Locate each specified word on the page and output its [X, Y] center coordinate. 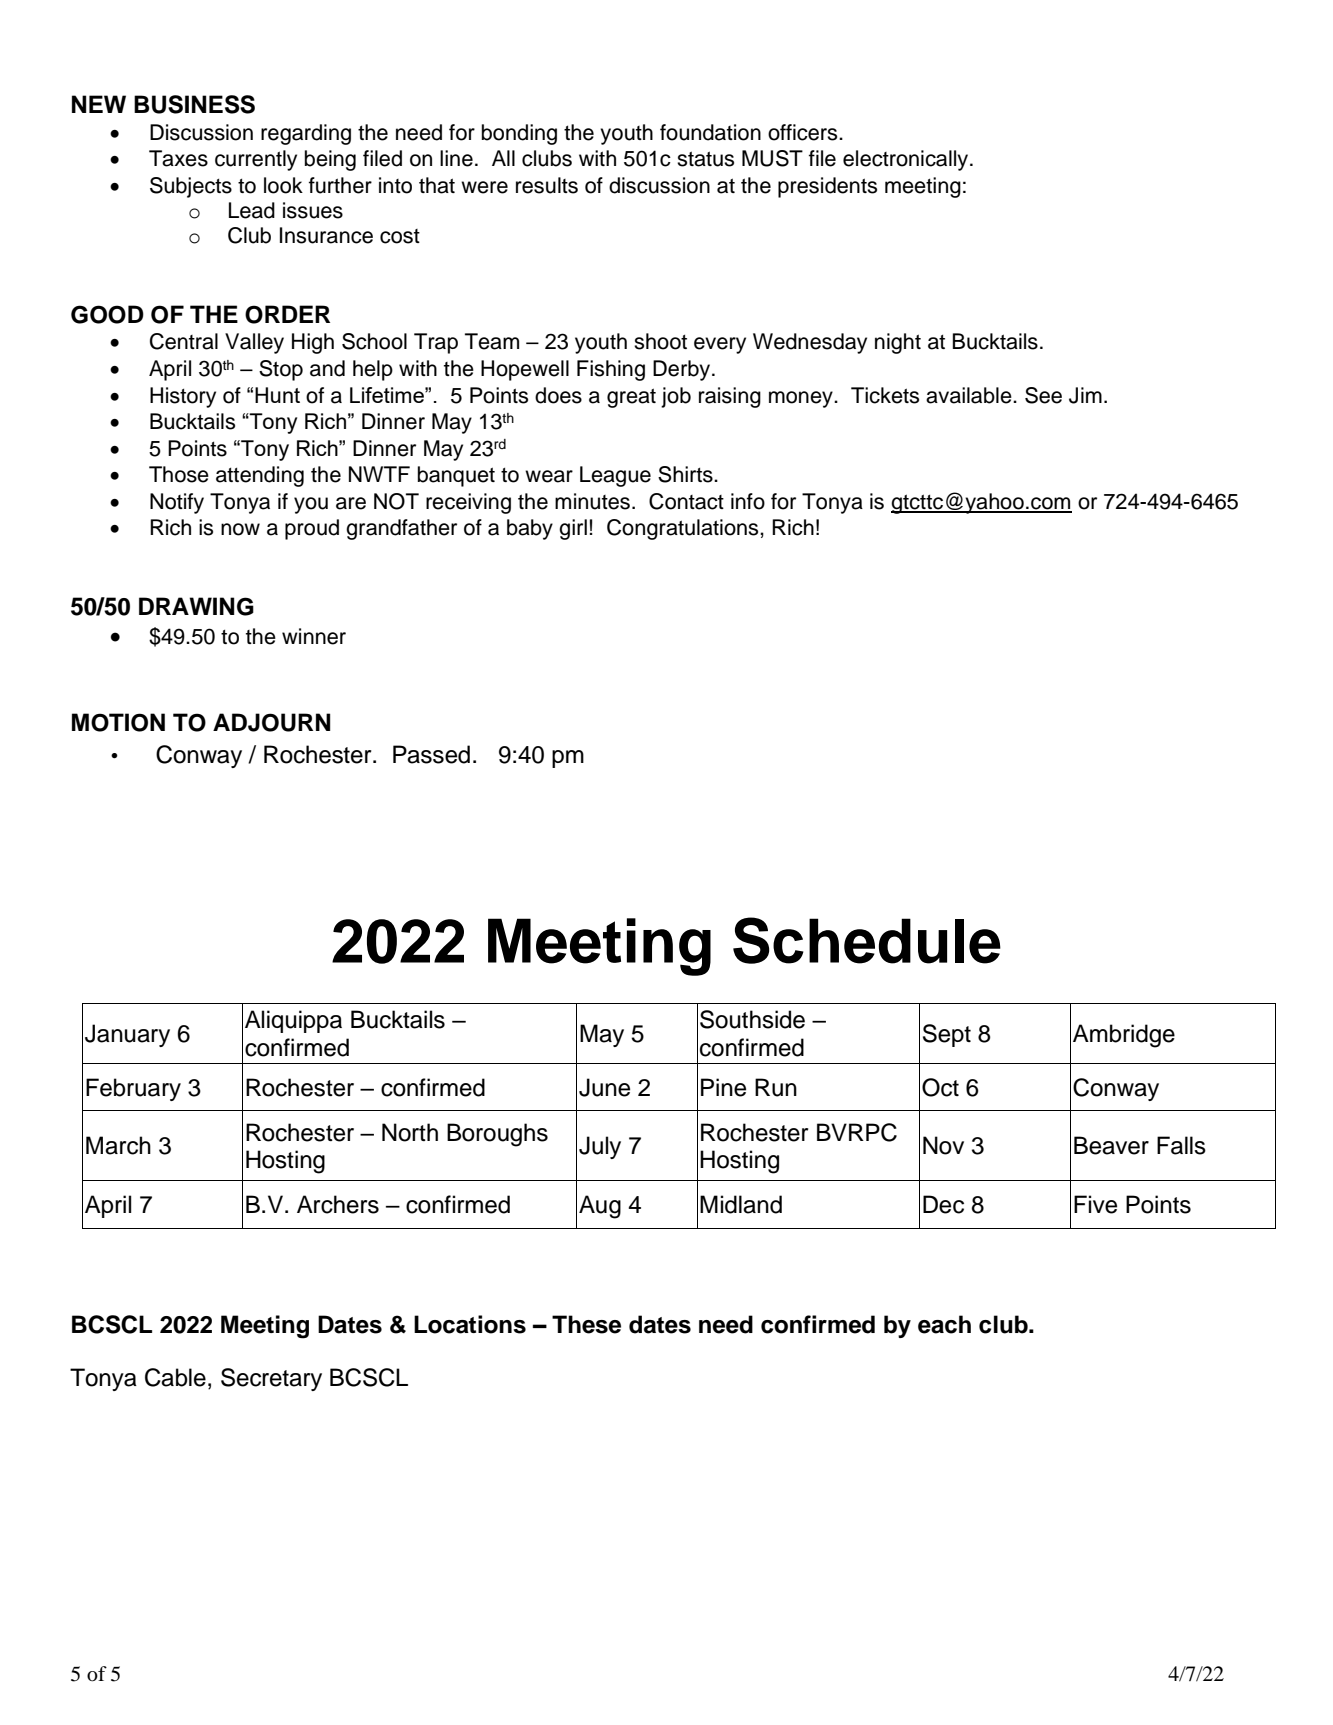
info [748, 501]
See [1043, 395]
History [183, 397]
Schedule [867, 940]
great [631, 398]
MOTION [118, 722]
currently [256, 160]
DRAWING [196, 606]
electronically [907, 160]
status [705, 159]
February [133, 1089]
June [604, 1087]
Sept [947, 1035]
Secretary [271, 1379]
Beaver [1111, 1145]
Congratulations [684, 529]
